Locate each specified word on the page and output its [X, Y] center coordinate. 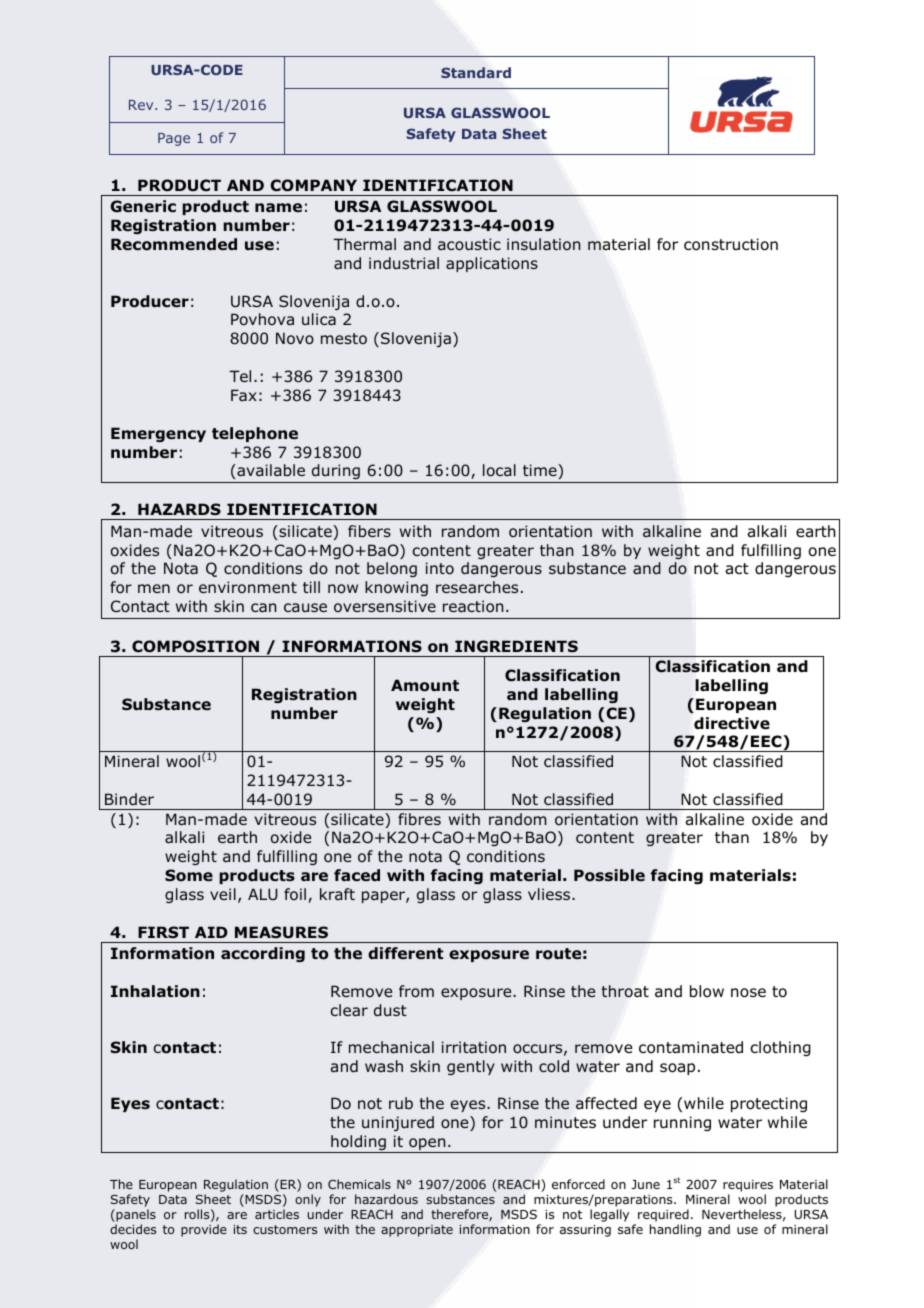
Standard [476, 72]
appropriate [417, 1231]
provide [204, 1230]
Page [174, 139]
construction [731, 244]
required [663, 1215]
